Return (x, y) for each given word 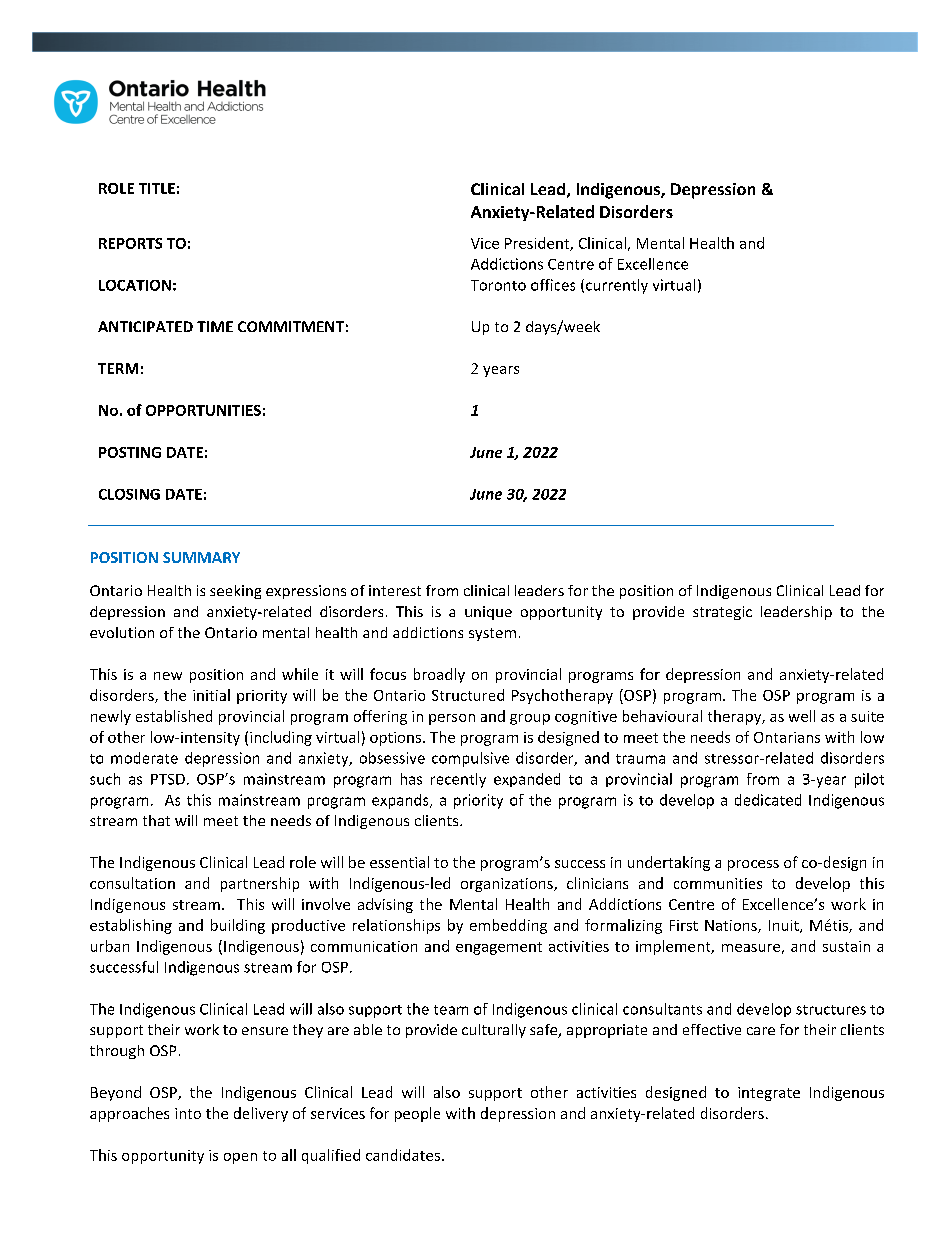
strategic (722, 613)
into (188, 1113)
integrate (769, 1094)
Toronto (498, 285)
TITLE (157, 188)
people (417, 1114)
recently (458, 780)
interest (395, 590)
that (156, 820)
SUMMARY (201, 557)
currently (617, 286)
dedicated (768, 800)
